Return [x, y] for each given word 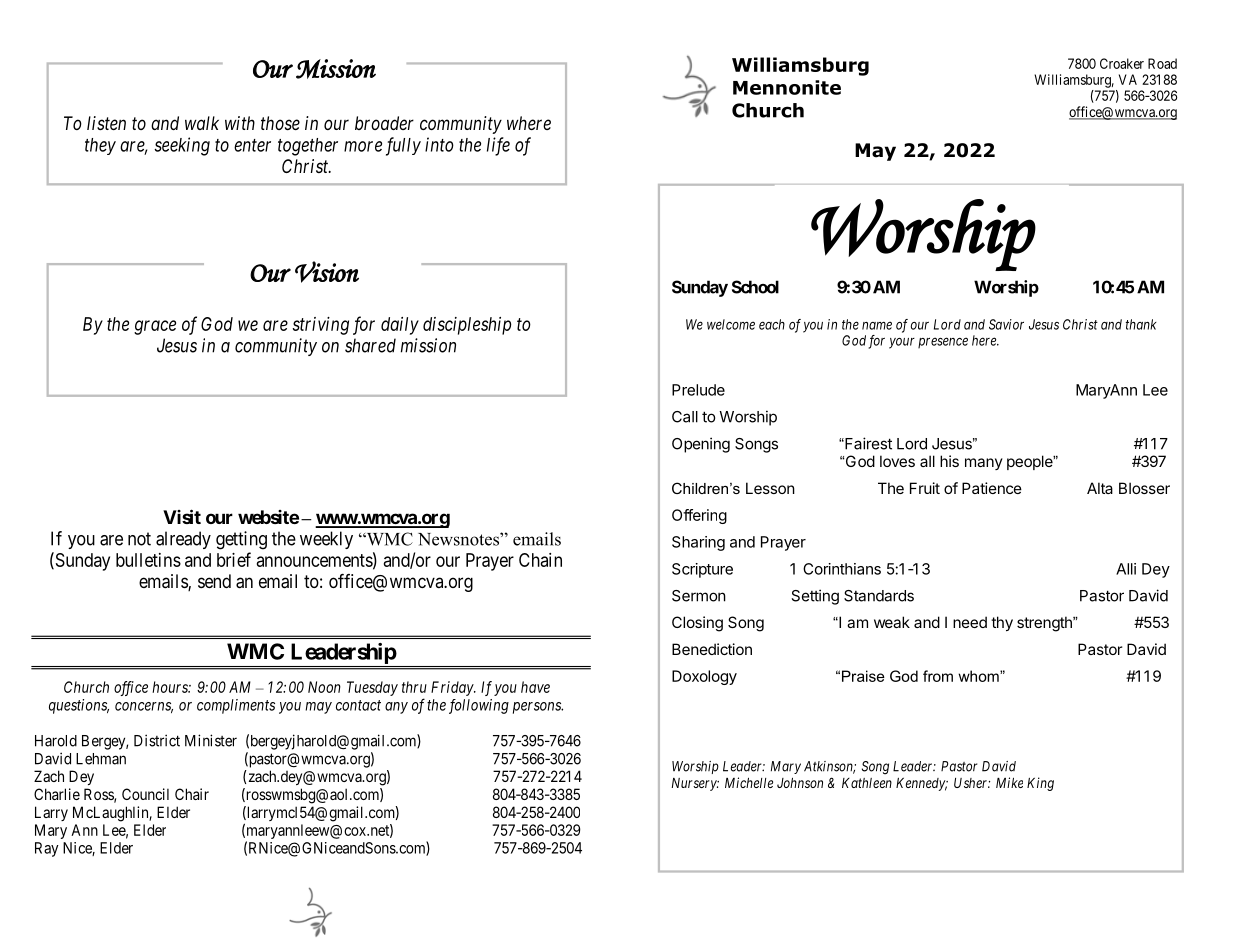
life [498, 146]
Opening [701, 445]
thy [1002, 623]
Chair [192, 794]
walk [202, 123]
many [984, 464]
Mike [1009, 782]
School [755, 287]
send [214, 581]
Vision [327, 272]
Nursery [695, 784]
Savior [1006, 324]
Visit [182, 516]
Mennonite [787, 87]
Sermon [699, 596]
